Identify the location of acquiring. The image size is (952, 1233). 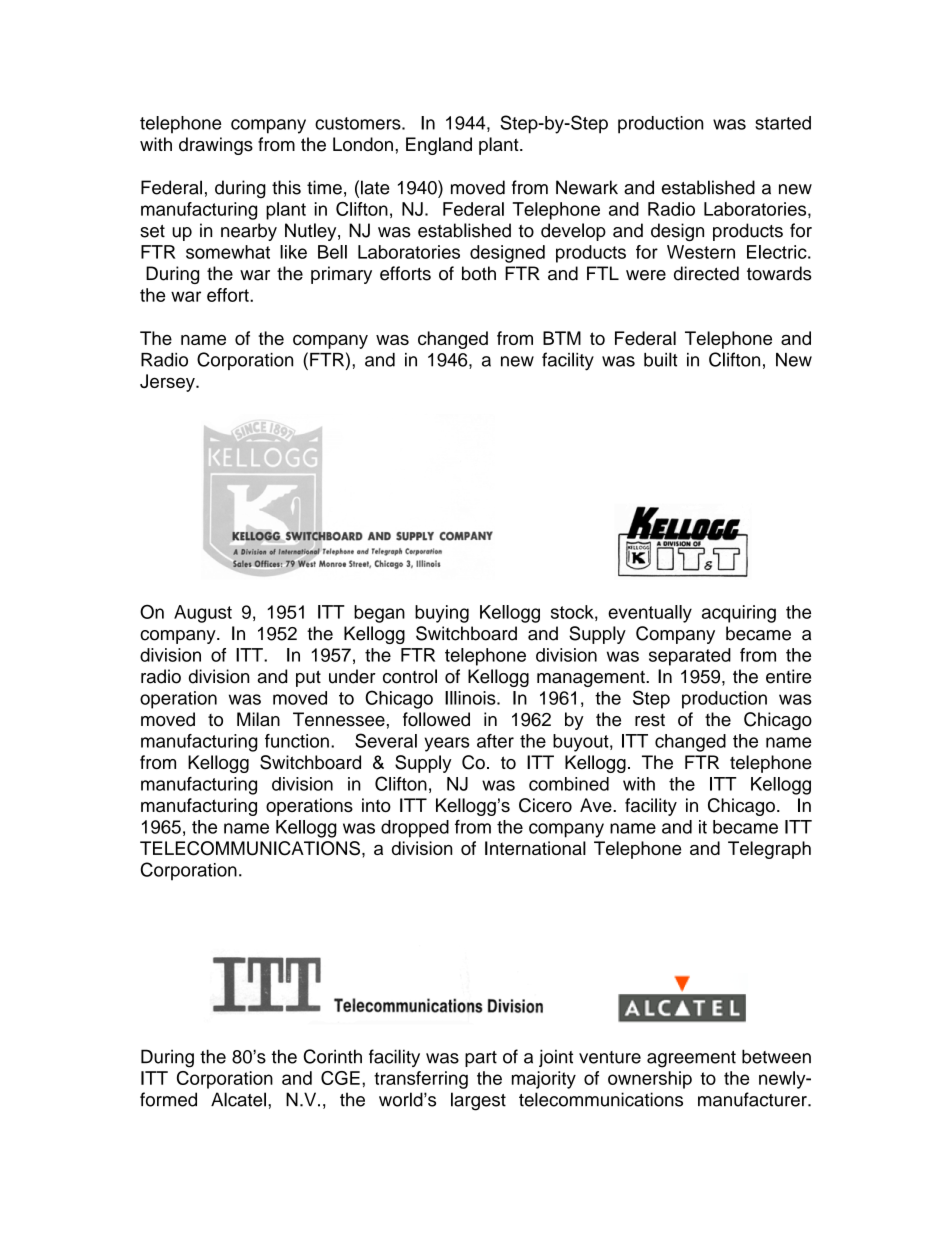
(739, 614).
